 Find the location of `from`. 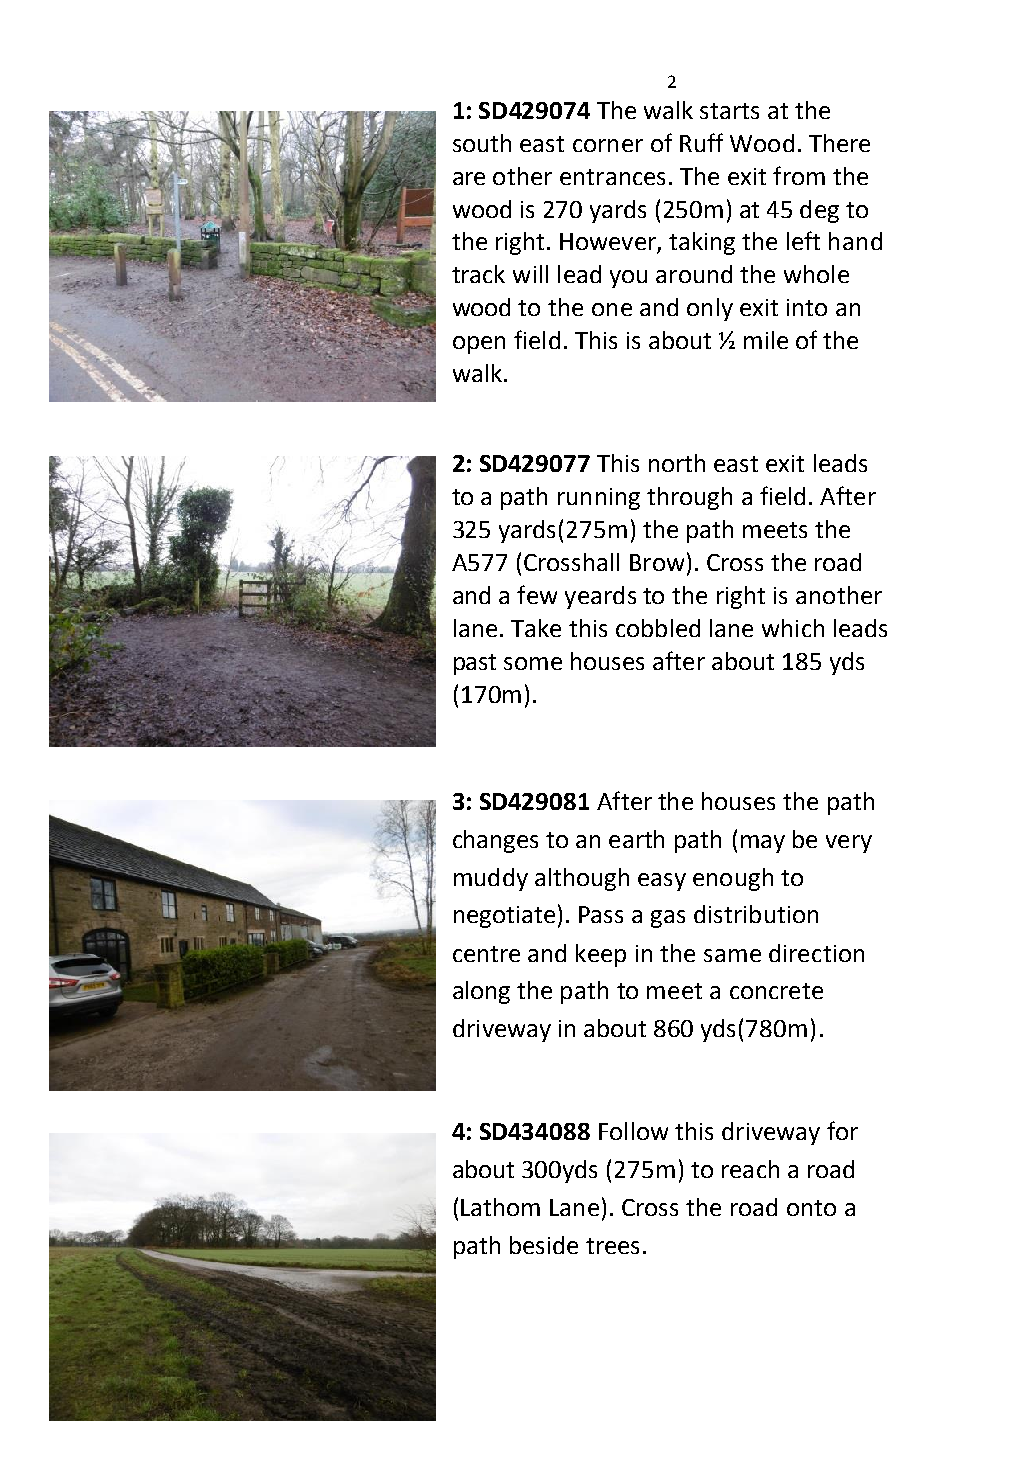

from is located at coordinates (799, 175).
